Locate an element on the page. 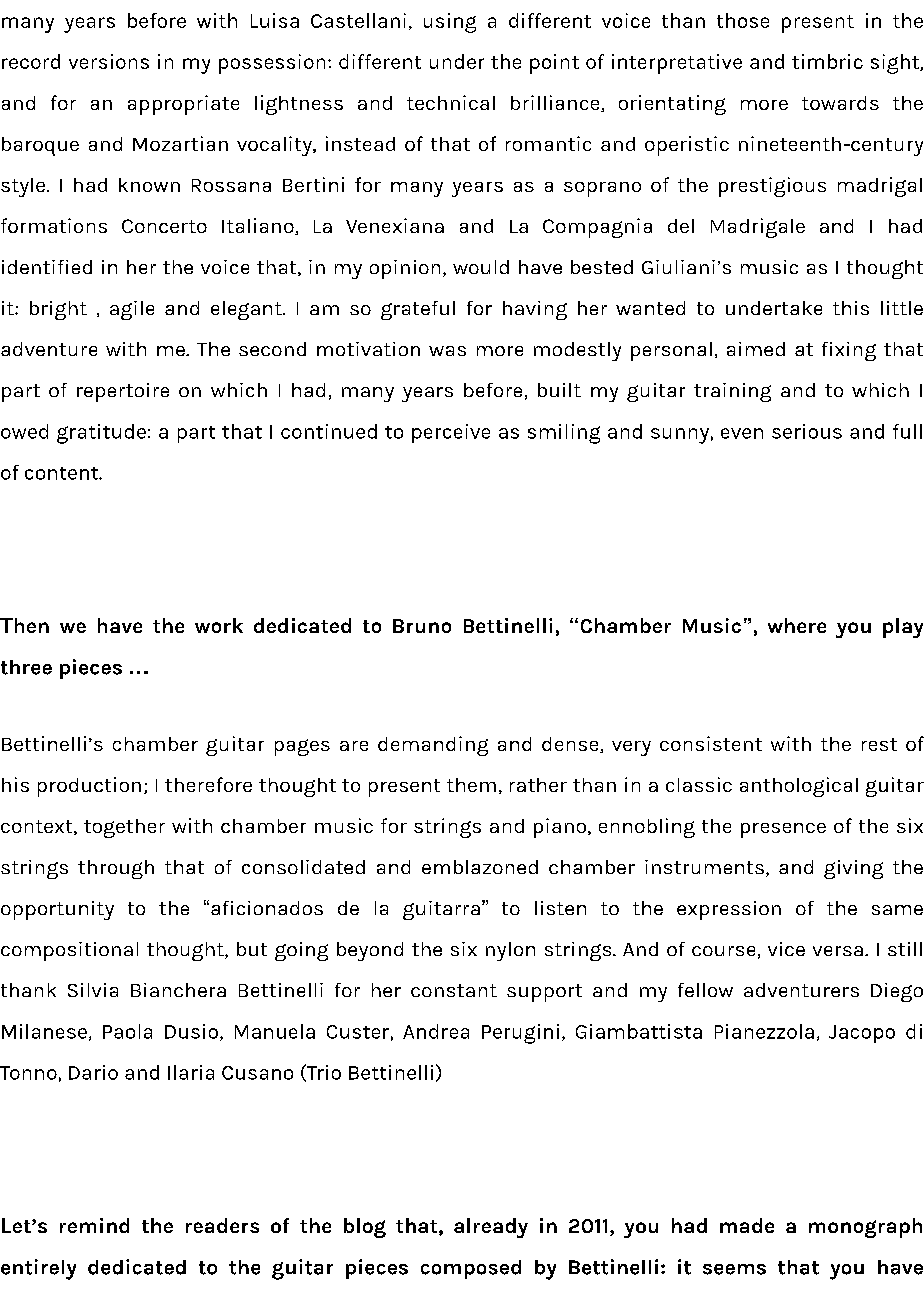 This image has width=924, height=1294. versions is located at coordinates (109, 61).
